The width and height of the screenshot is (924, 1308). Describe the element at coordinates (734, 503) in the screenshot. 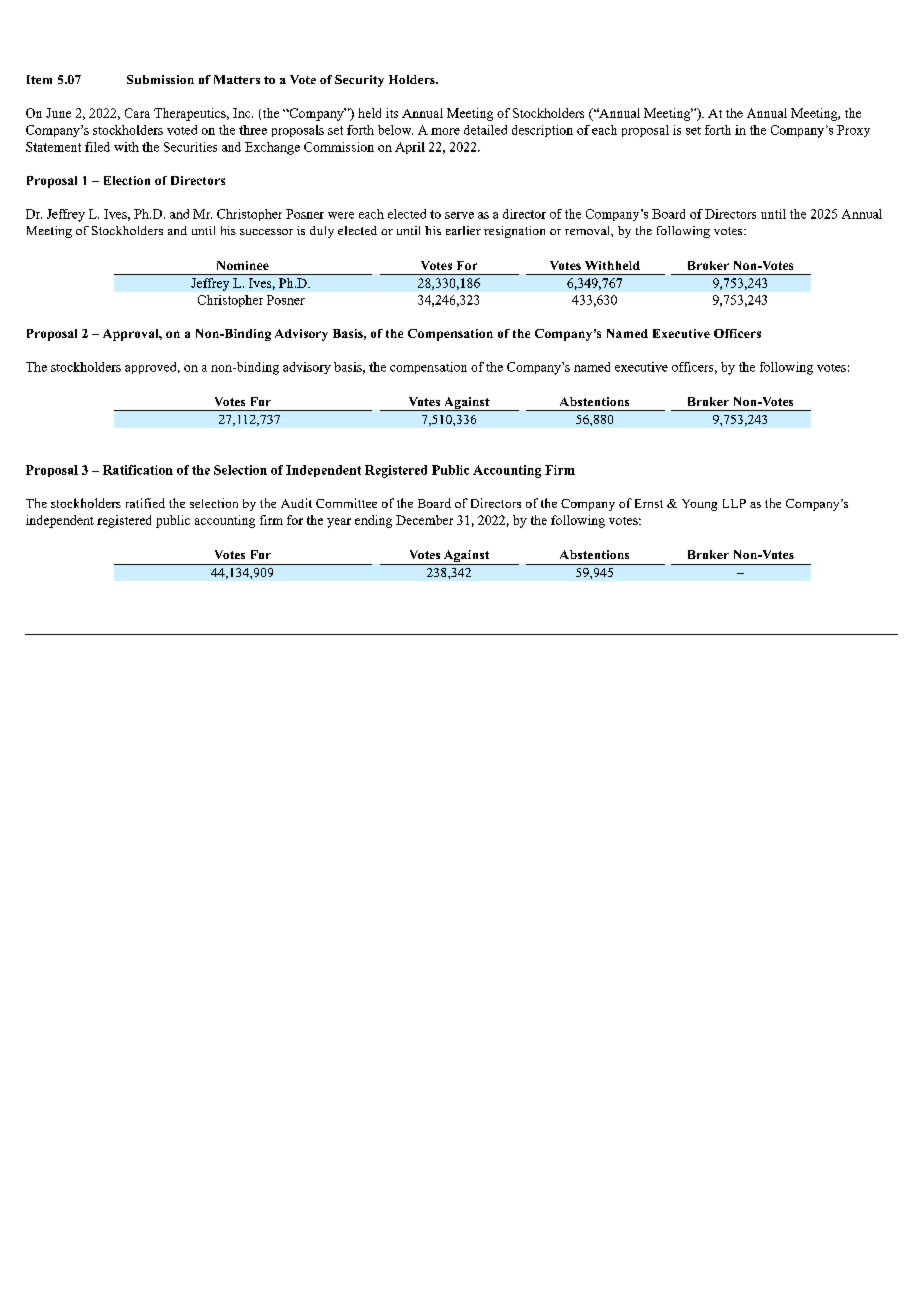

I see `LLP` at that location.
